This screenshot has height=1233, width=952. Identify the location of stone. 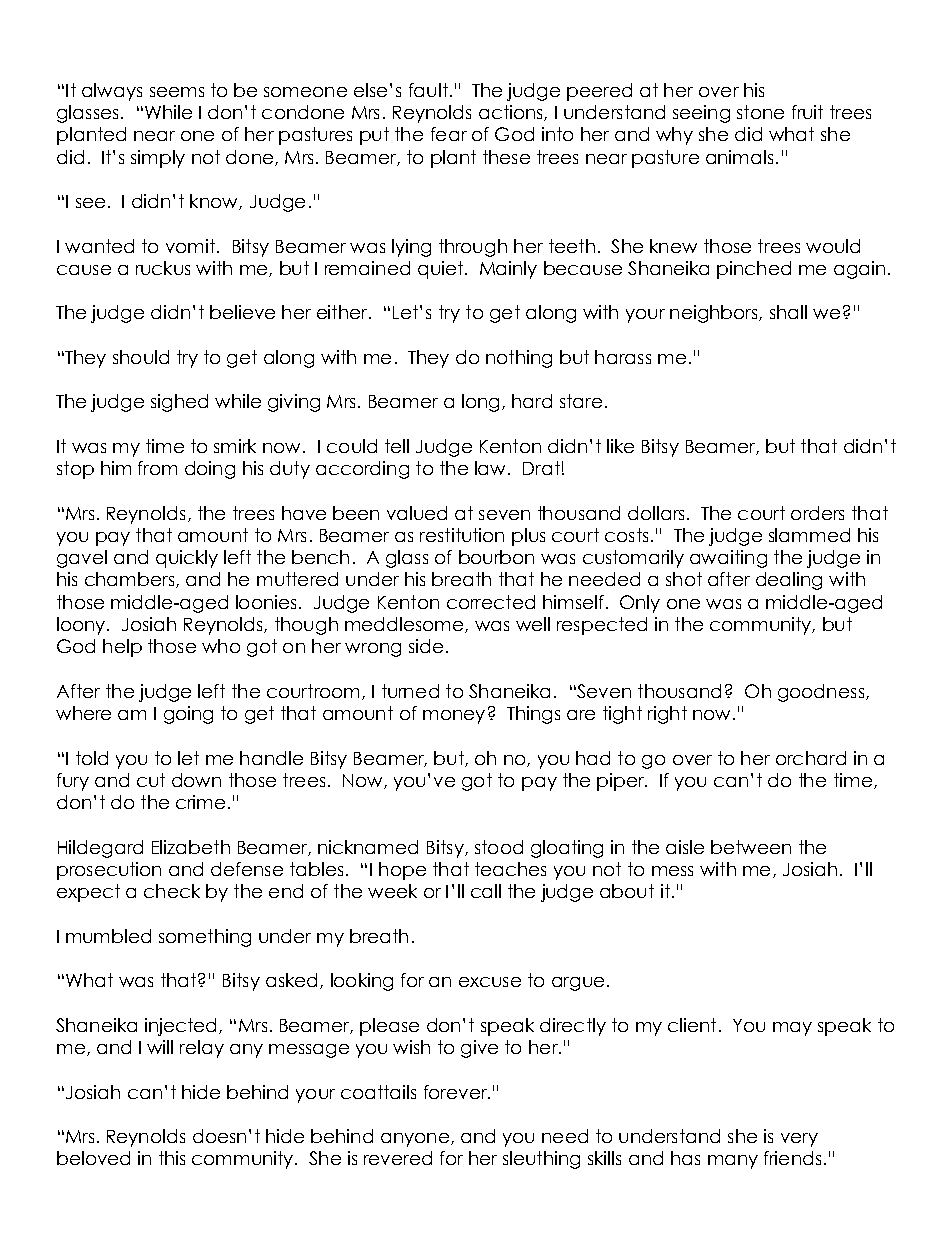
(760, 112).
